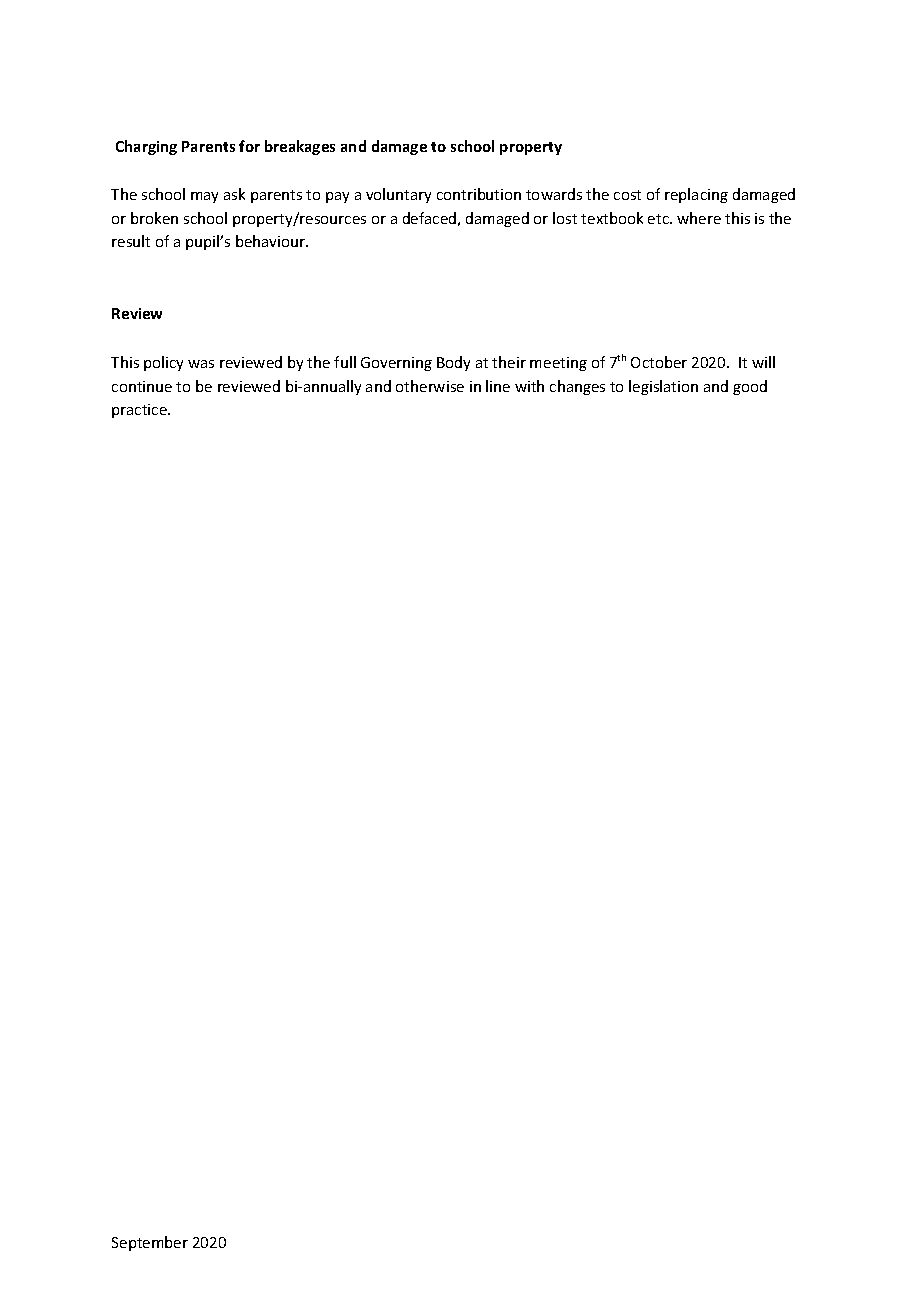  What do you see at coordinates (140, 411) in the screenshot?
I see `practice` at bounding box center [140, 411].
